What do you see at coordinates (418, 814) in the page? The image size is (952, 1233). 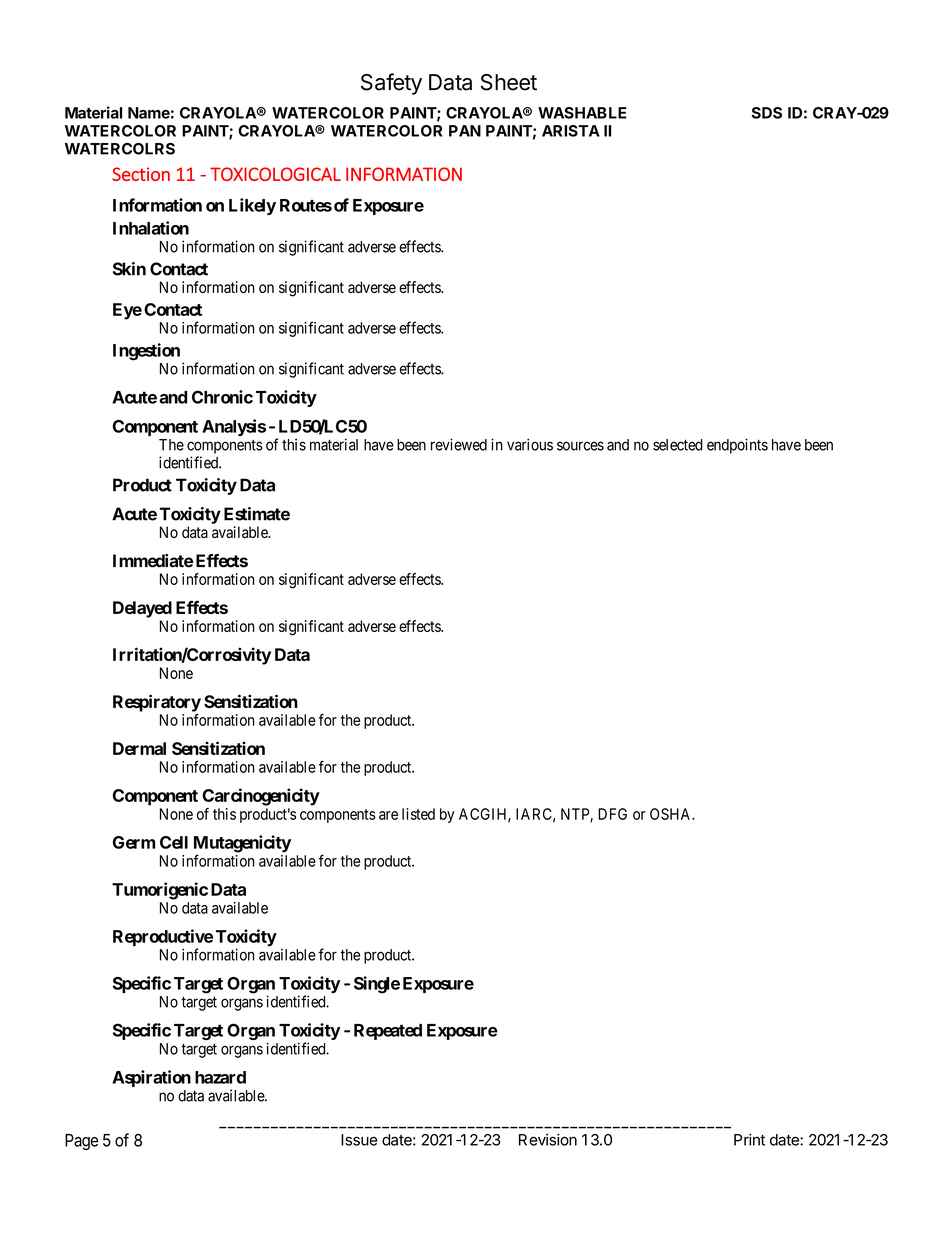 I see `listed` at bounding box center [418, 814].
